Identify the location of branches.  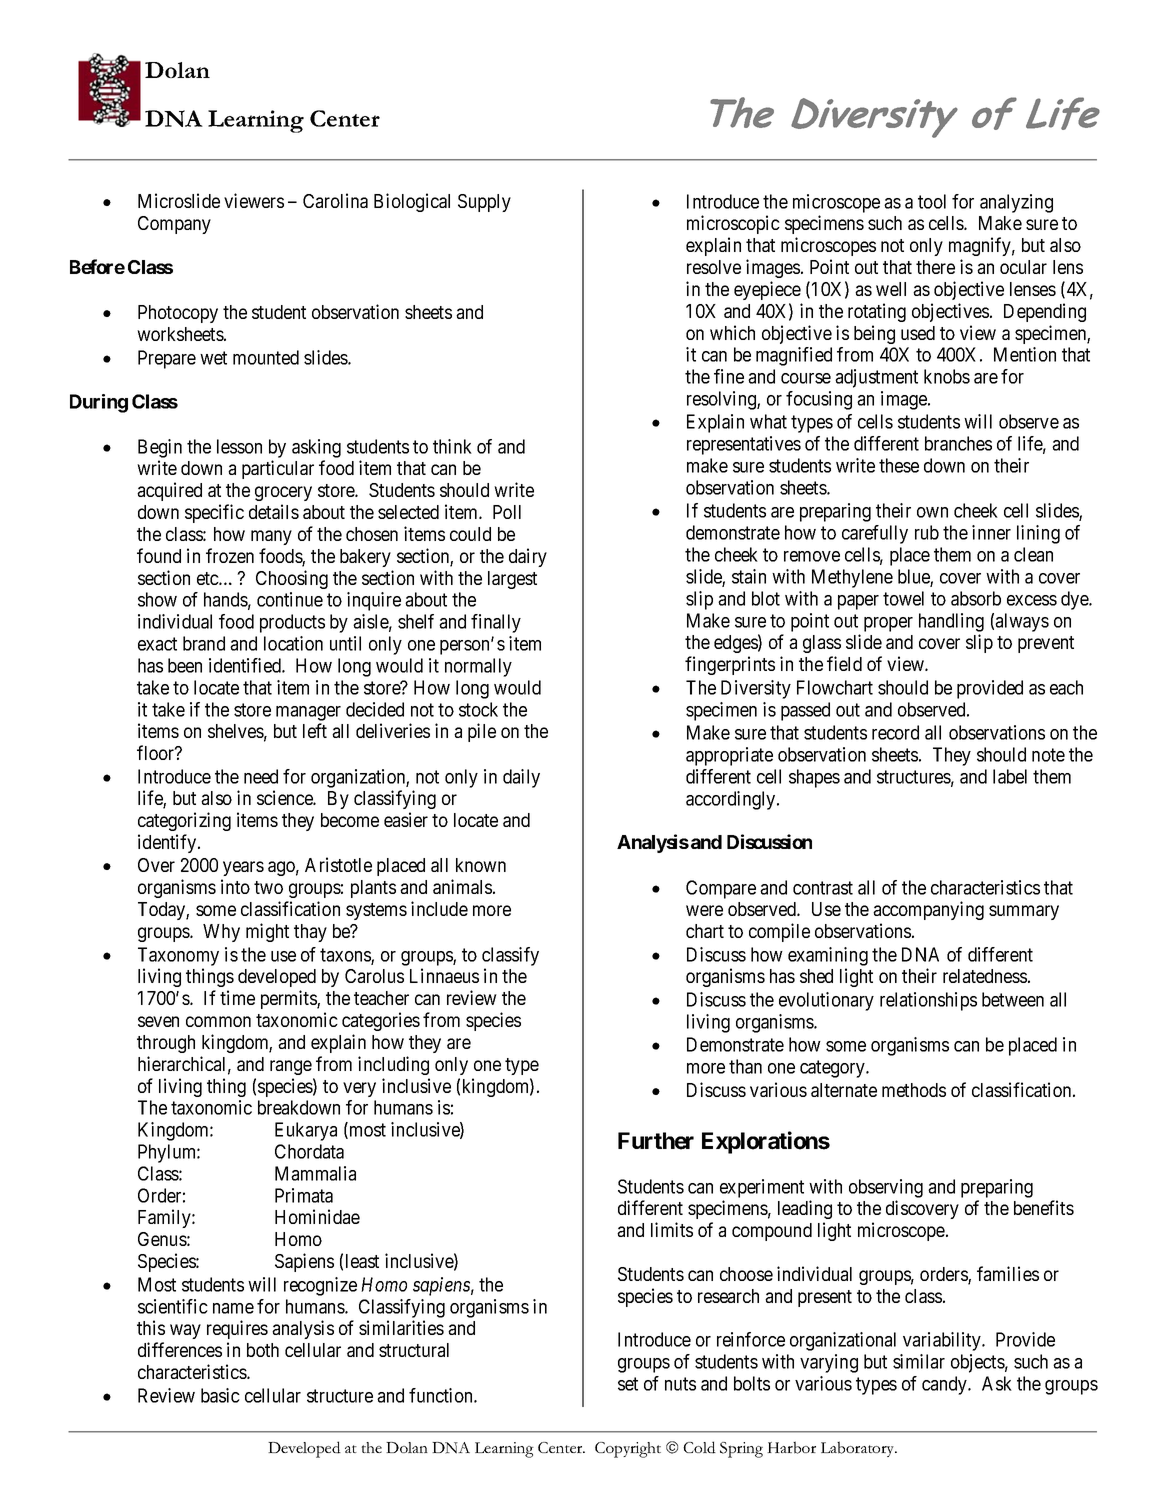
(958, 443).
